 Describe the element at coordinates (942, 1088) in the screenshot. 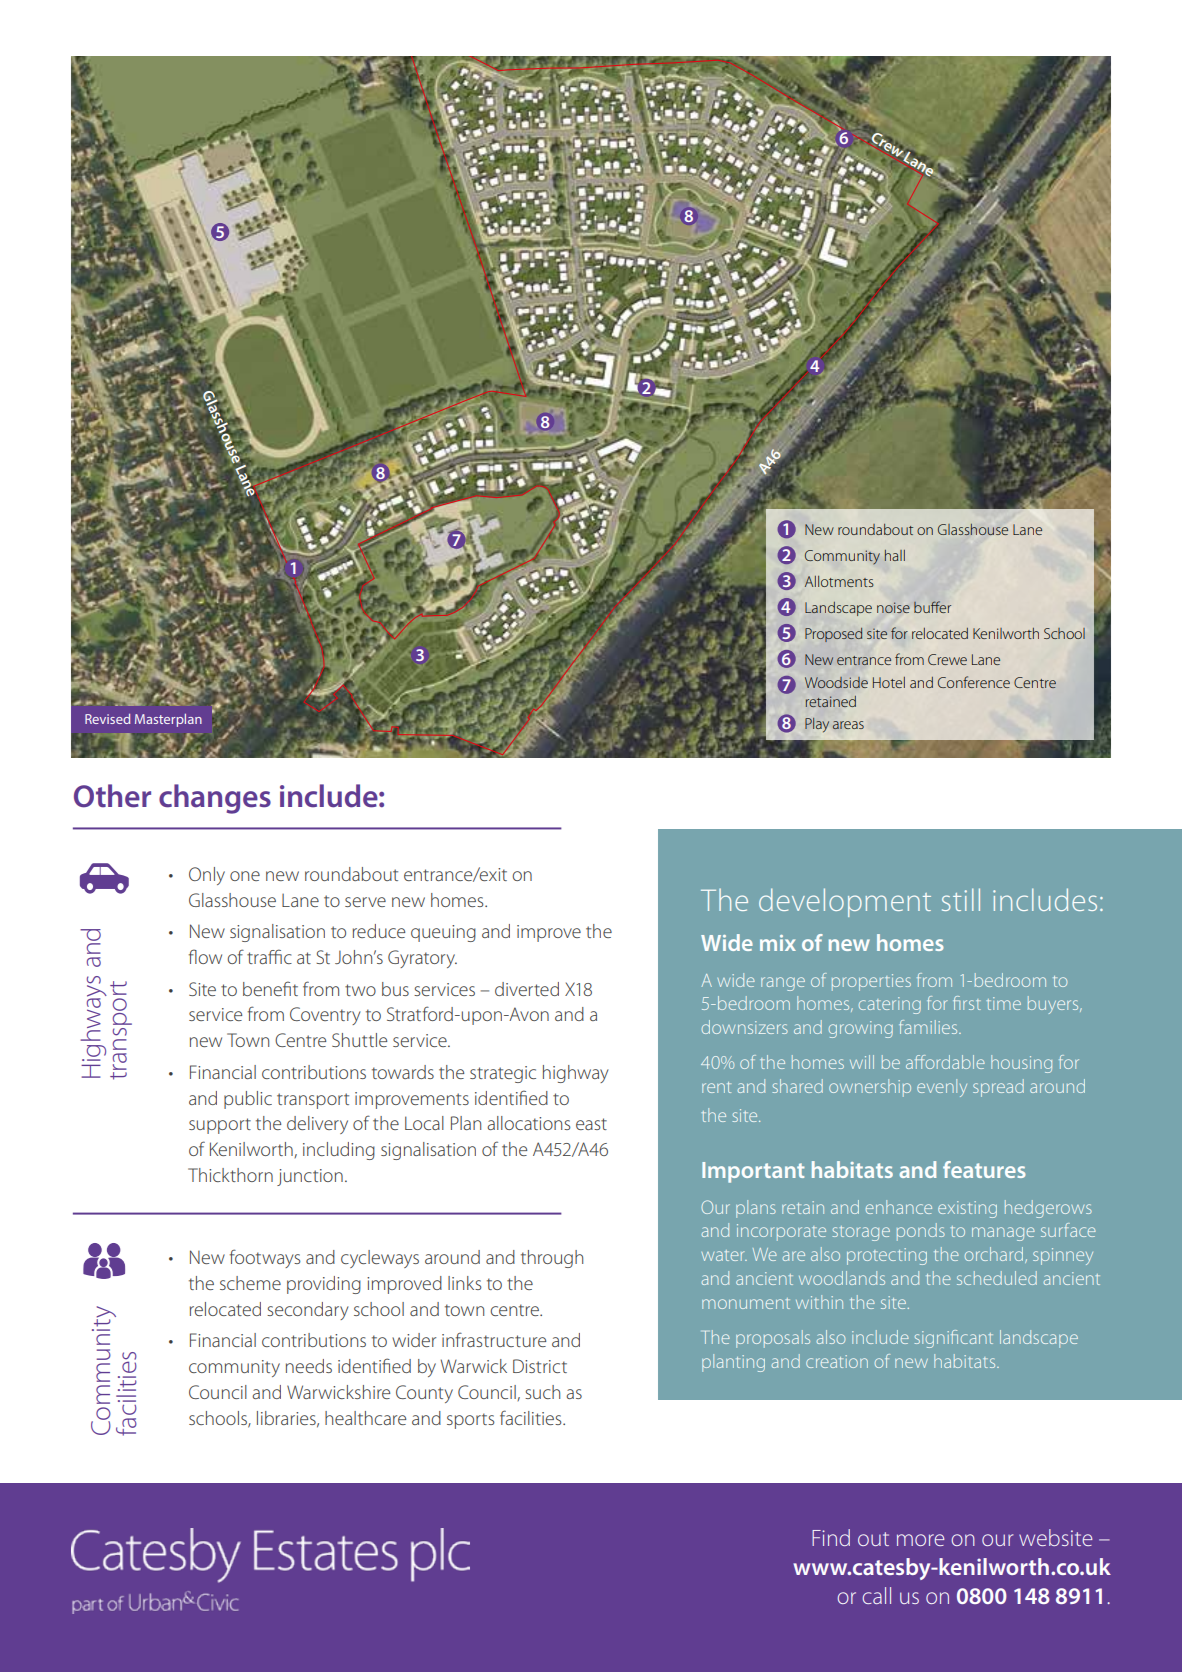

I see `evenly` at that location.
